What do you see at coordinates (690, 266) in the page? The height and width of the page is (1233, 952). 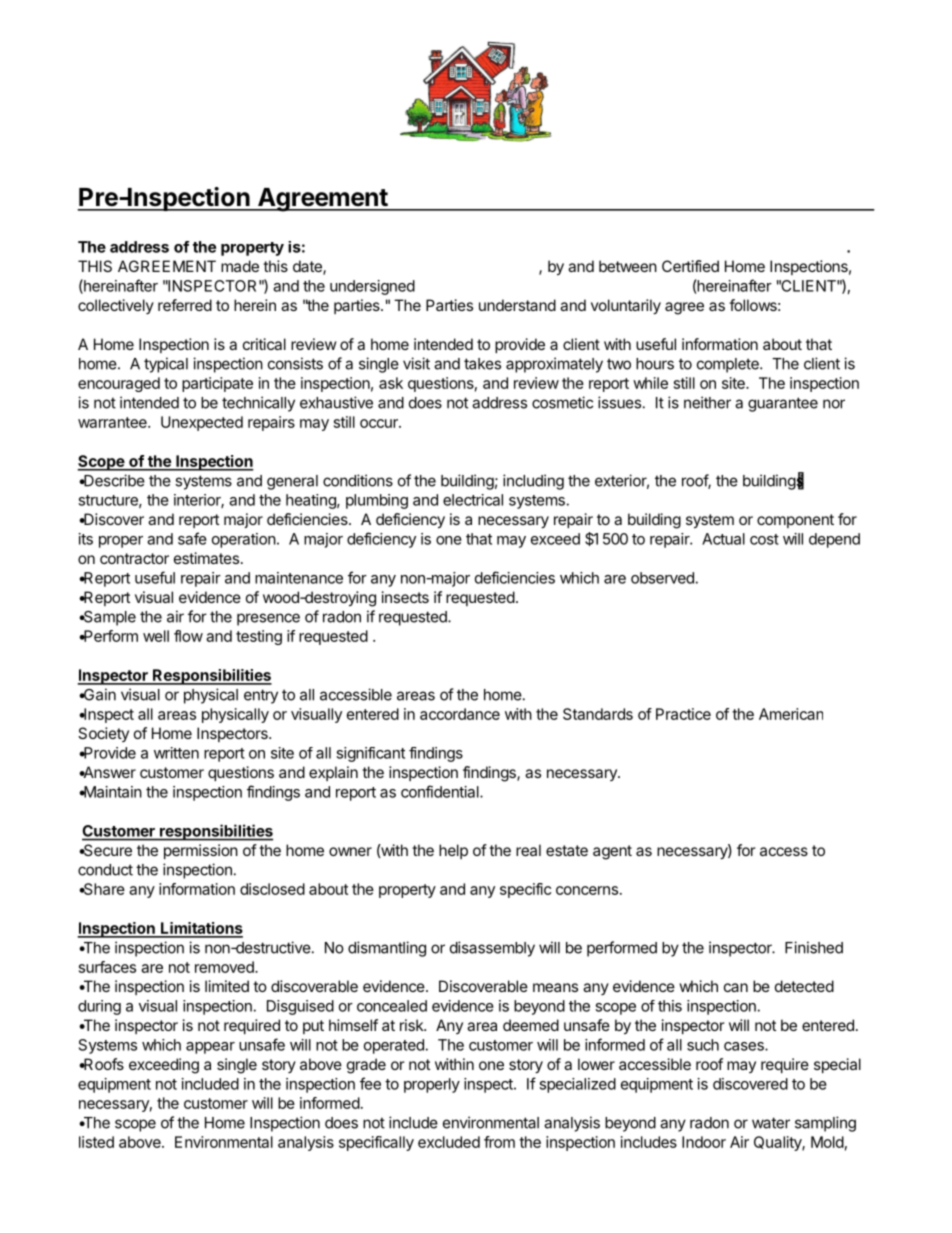 I see `Certified` at bounding box center [690, 266].
